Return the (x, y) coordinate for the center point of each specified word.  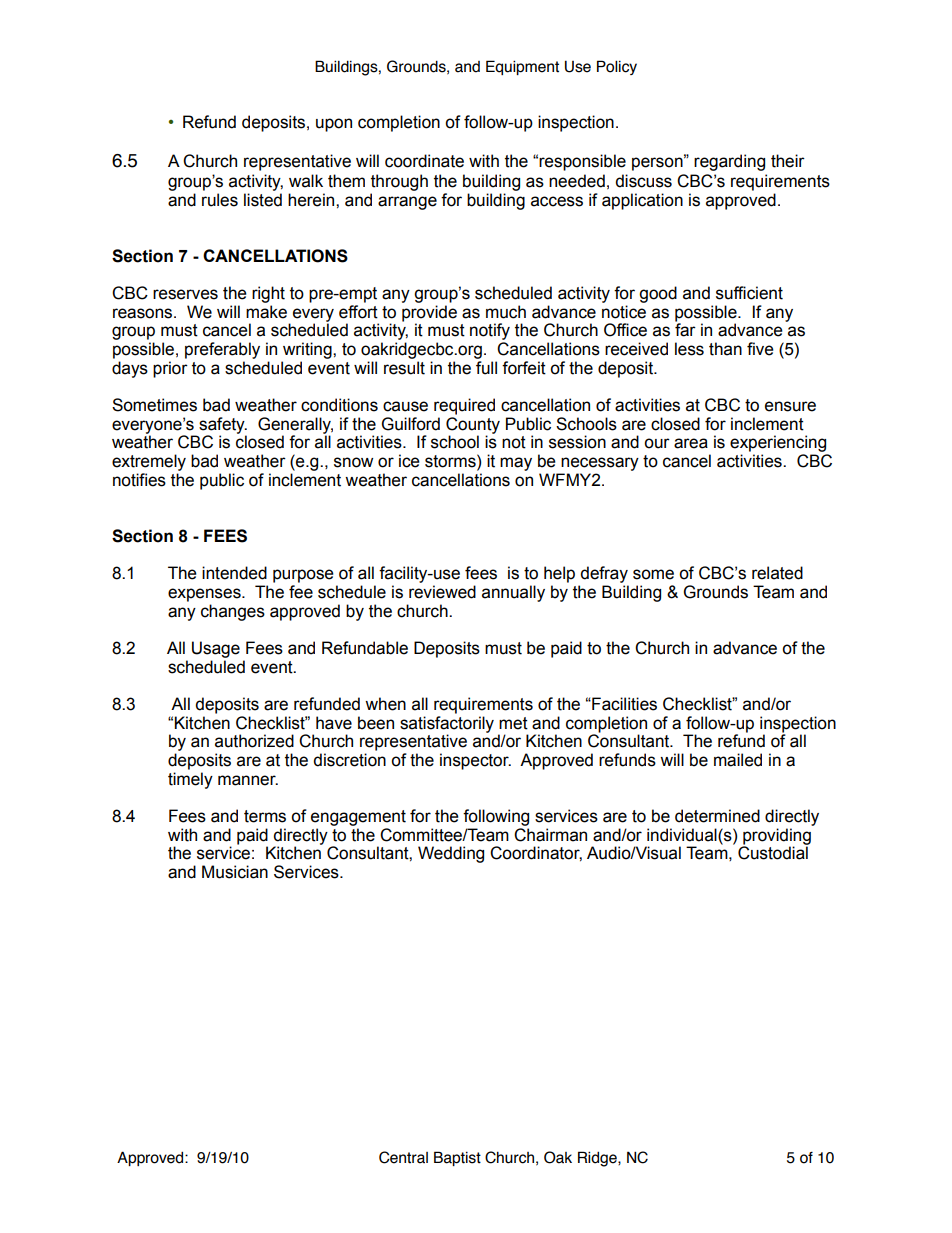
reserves (185, 294)
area (691, 443)
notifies (139, 480)
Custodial (773, 852)
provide (429, 313)
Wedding (451, 854)
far (685, 329)
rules (220, 200)
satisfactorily (447, 725)
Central (403, 1157)
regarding (729, 162)
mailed (738, 760)
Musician (235, 872)
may (516, 464)
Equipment (522, 67)
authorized (254, 741)
